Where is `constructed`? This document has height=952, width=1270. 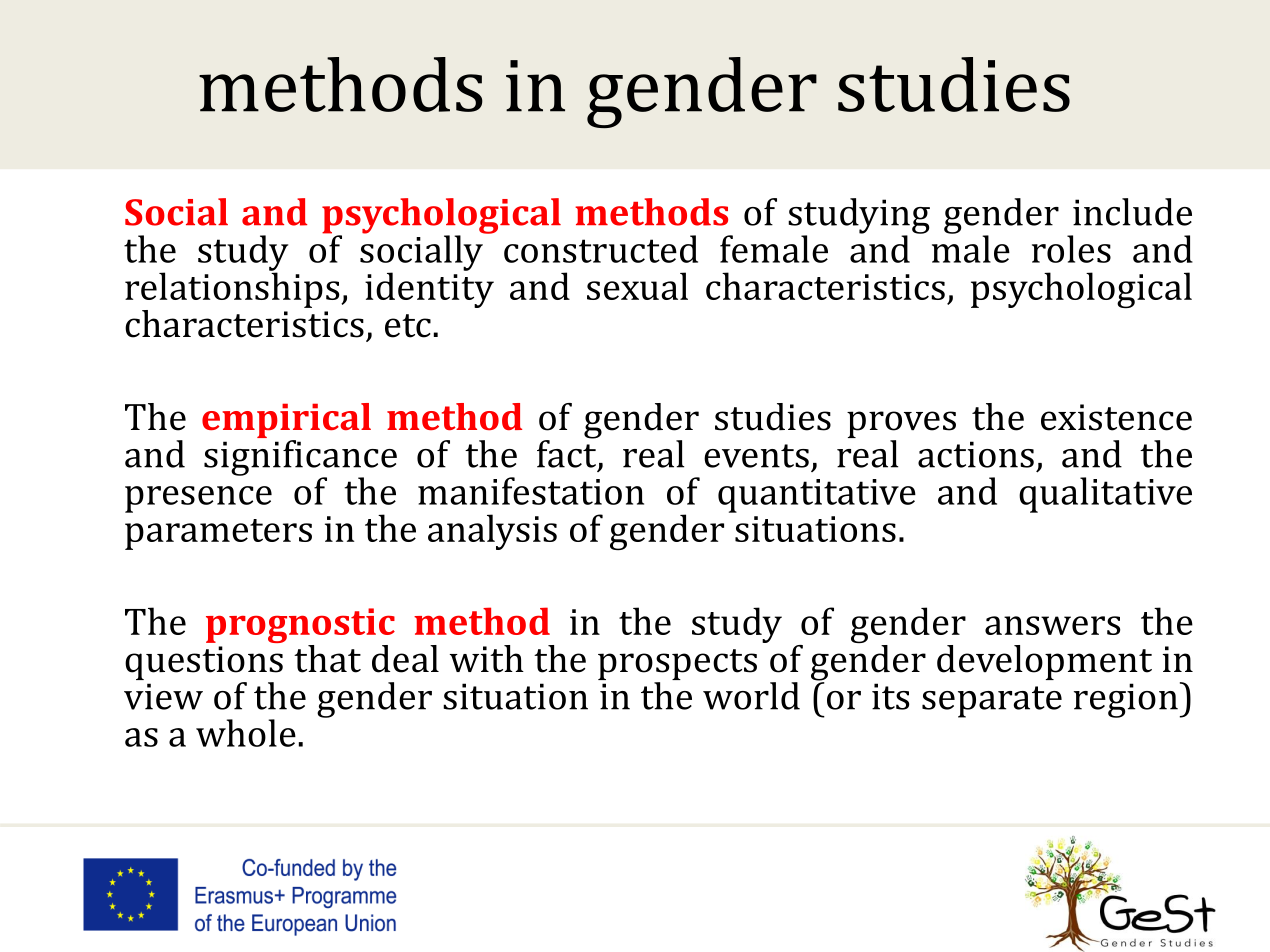
constructed is located at coordinates (601, 249).
